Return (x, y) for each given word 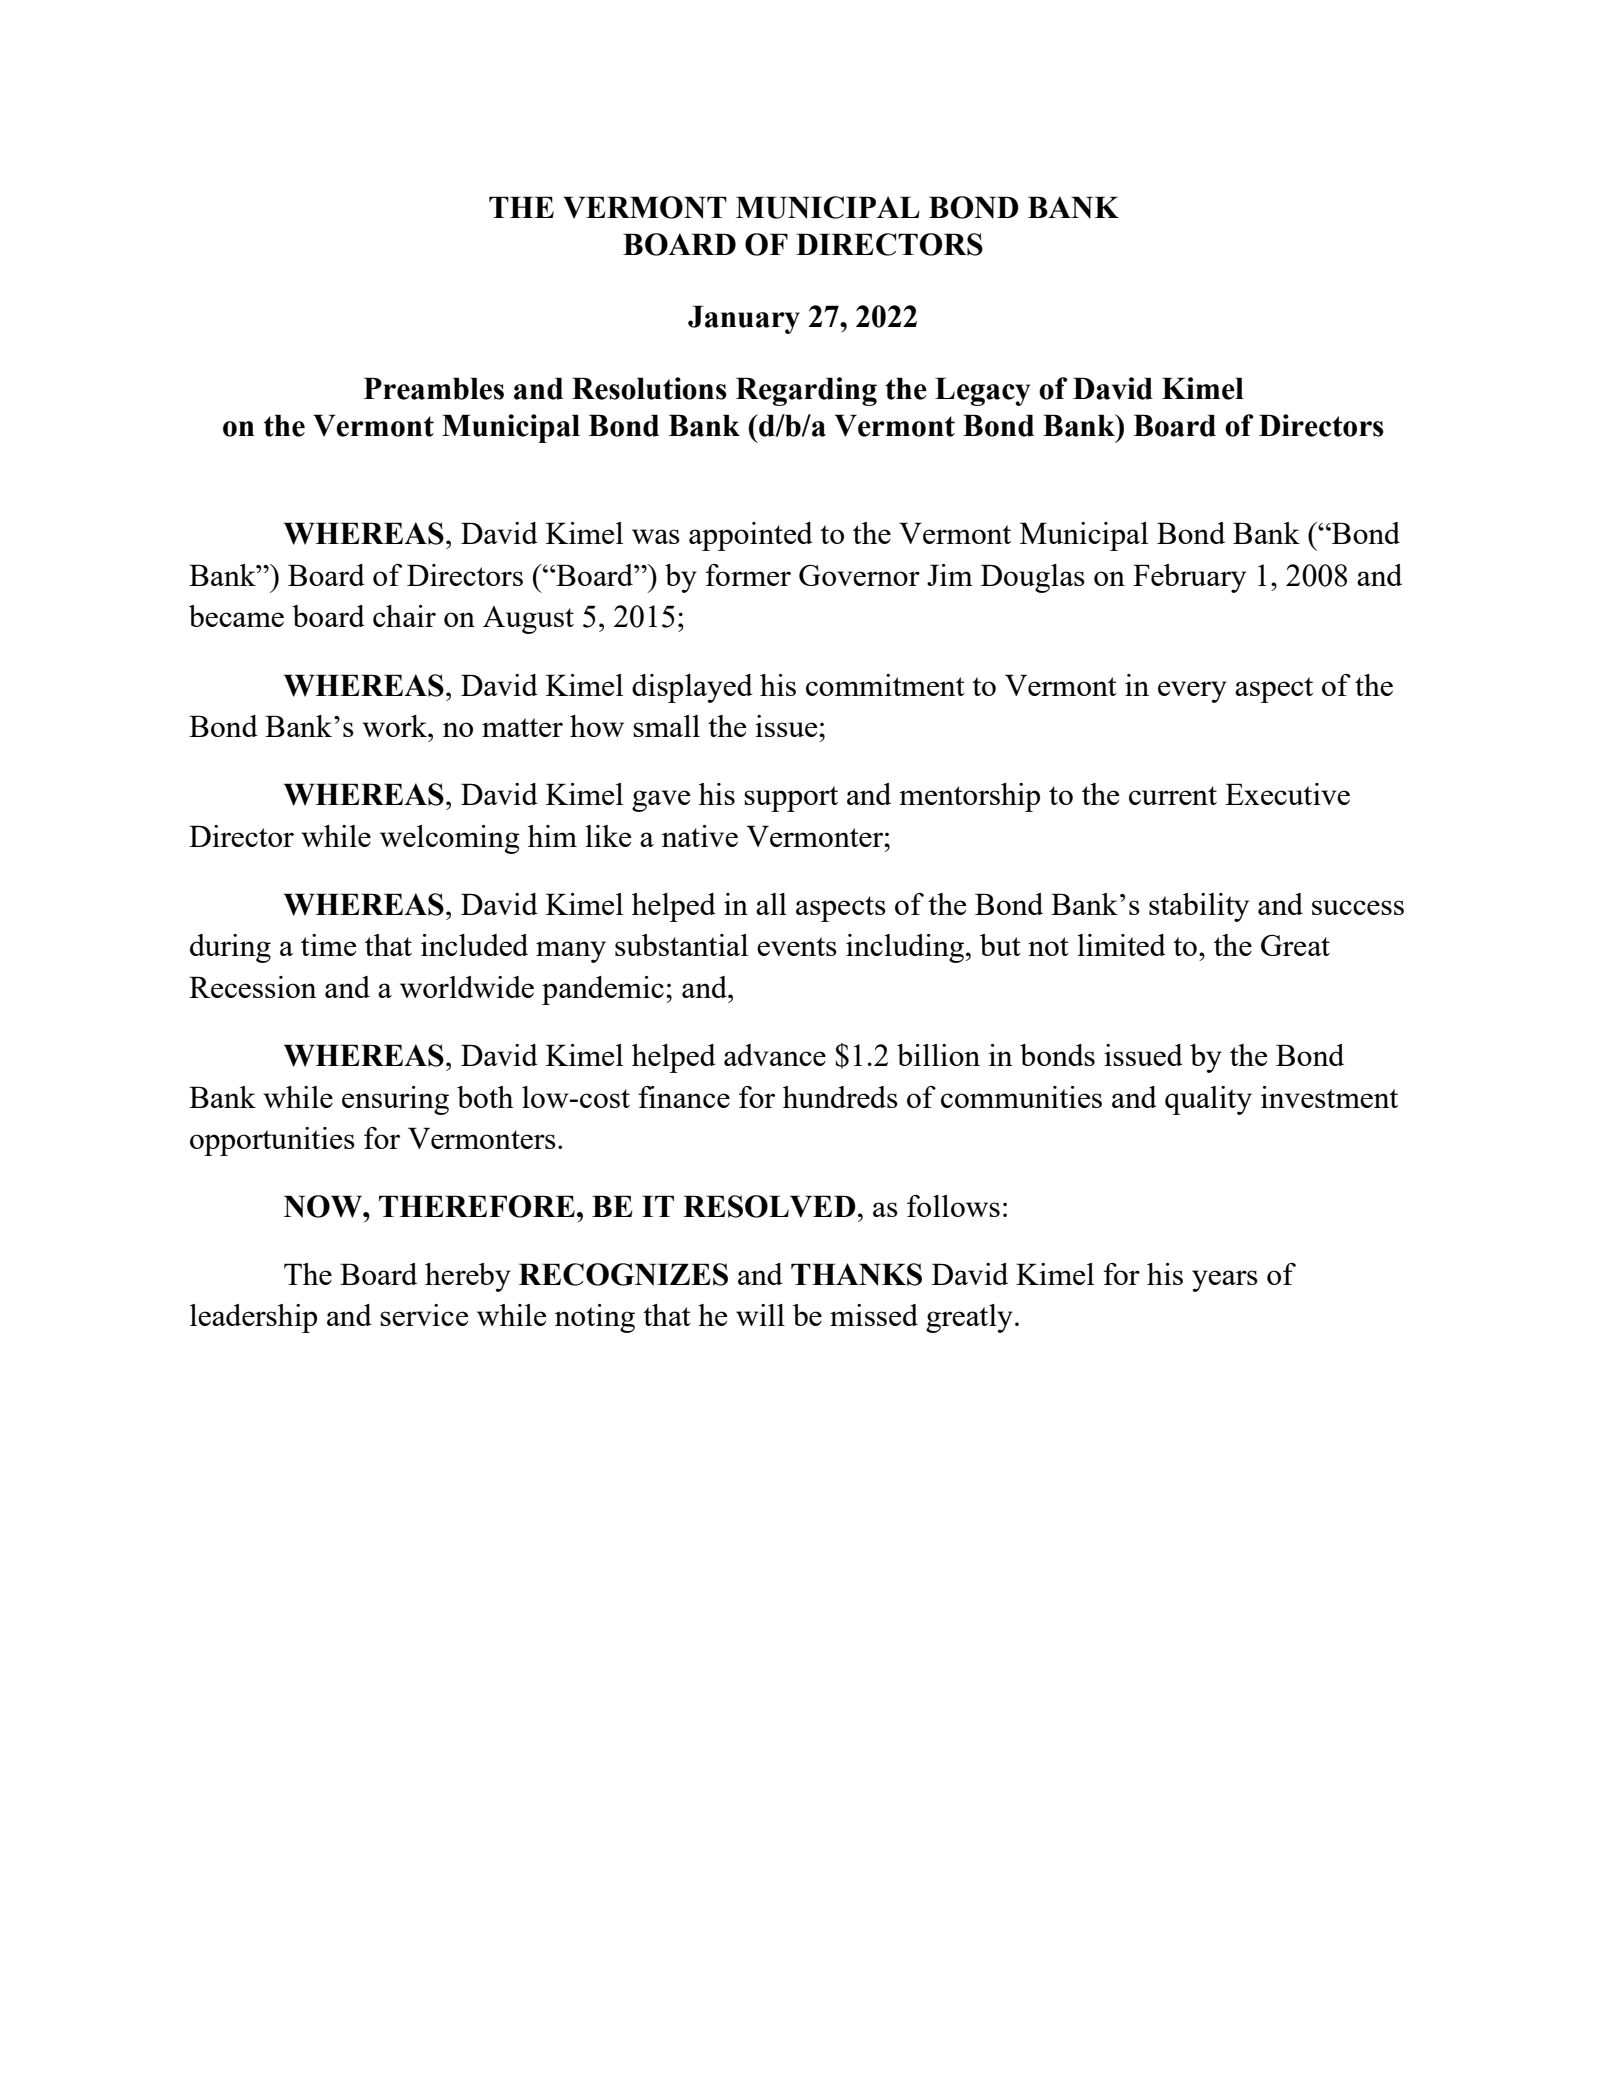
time (328, 945)
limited (1121, 945)
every (1192, 692)
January (744, 319)
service (424, 1315)
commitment (885, 685)
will (760, 1315)
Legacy (982, 391)
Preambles (434, 388)
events (797, 946)
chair (404, 616)
